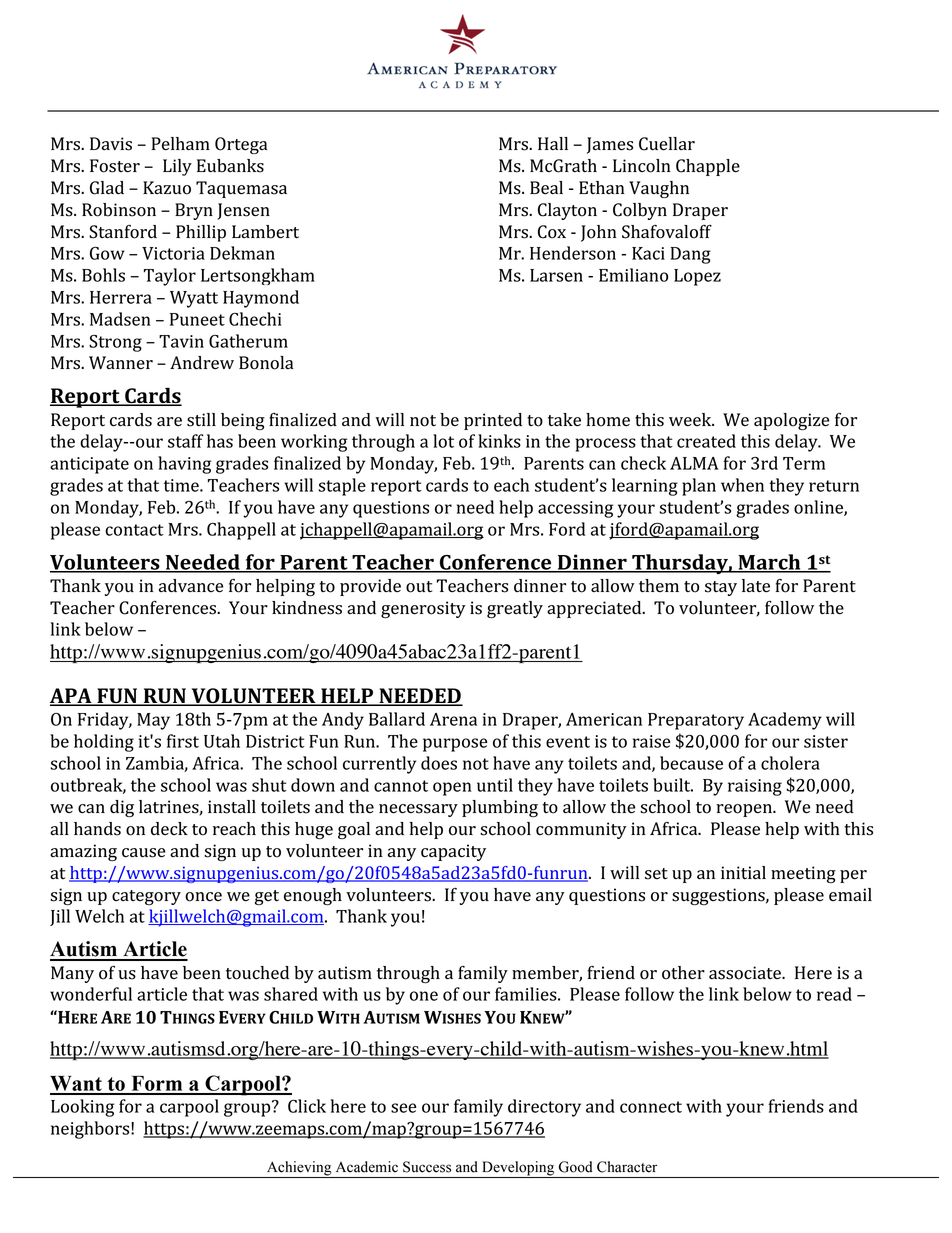 Image resolution: width=952 pixels, height=1233 pixels. I want to click on generosity, so click(423, 610).
